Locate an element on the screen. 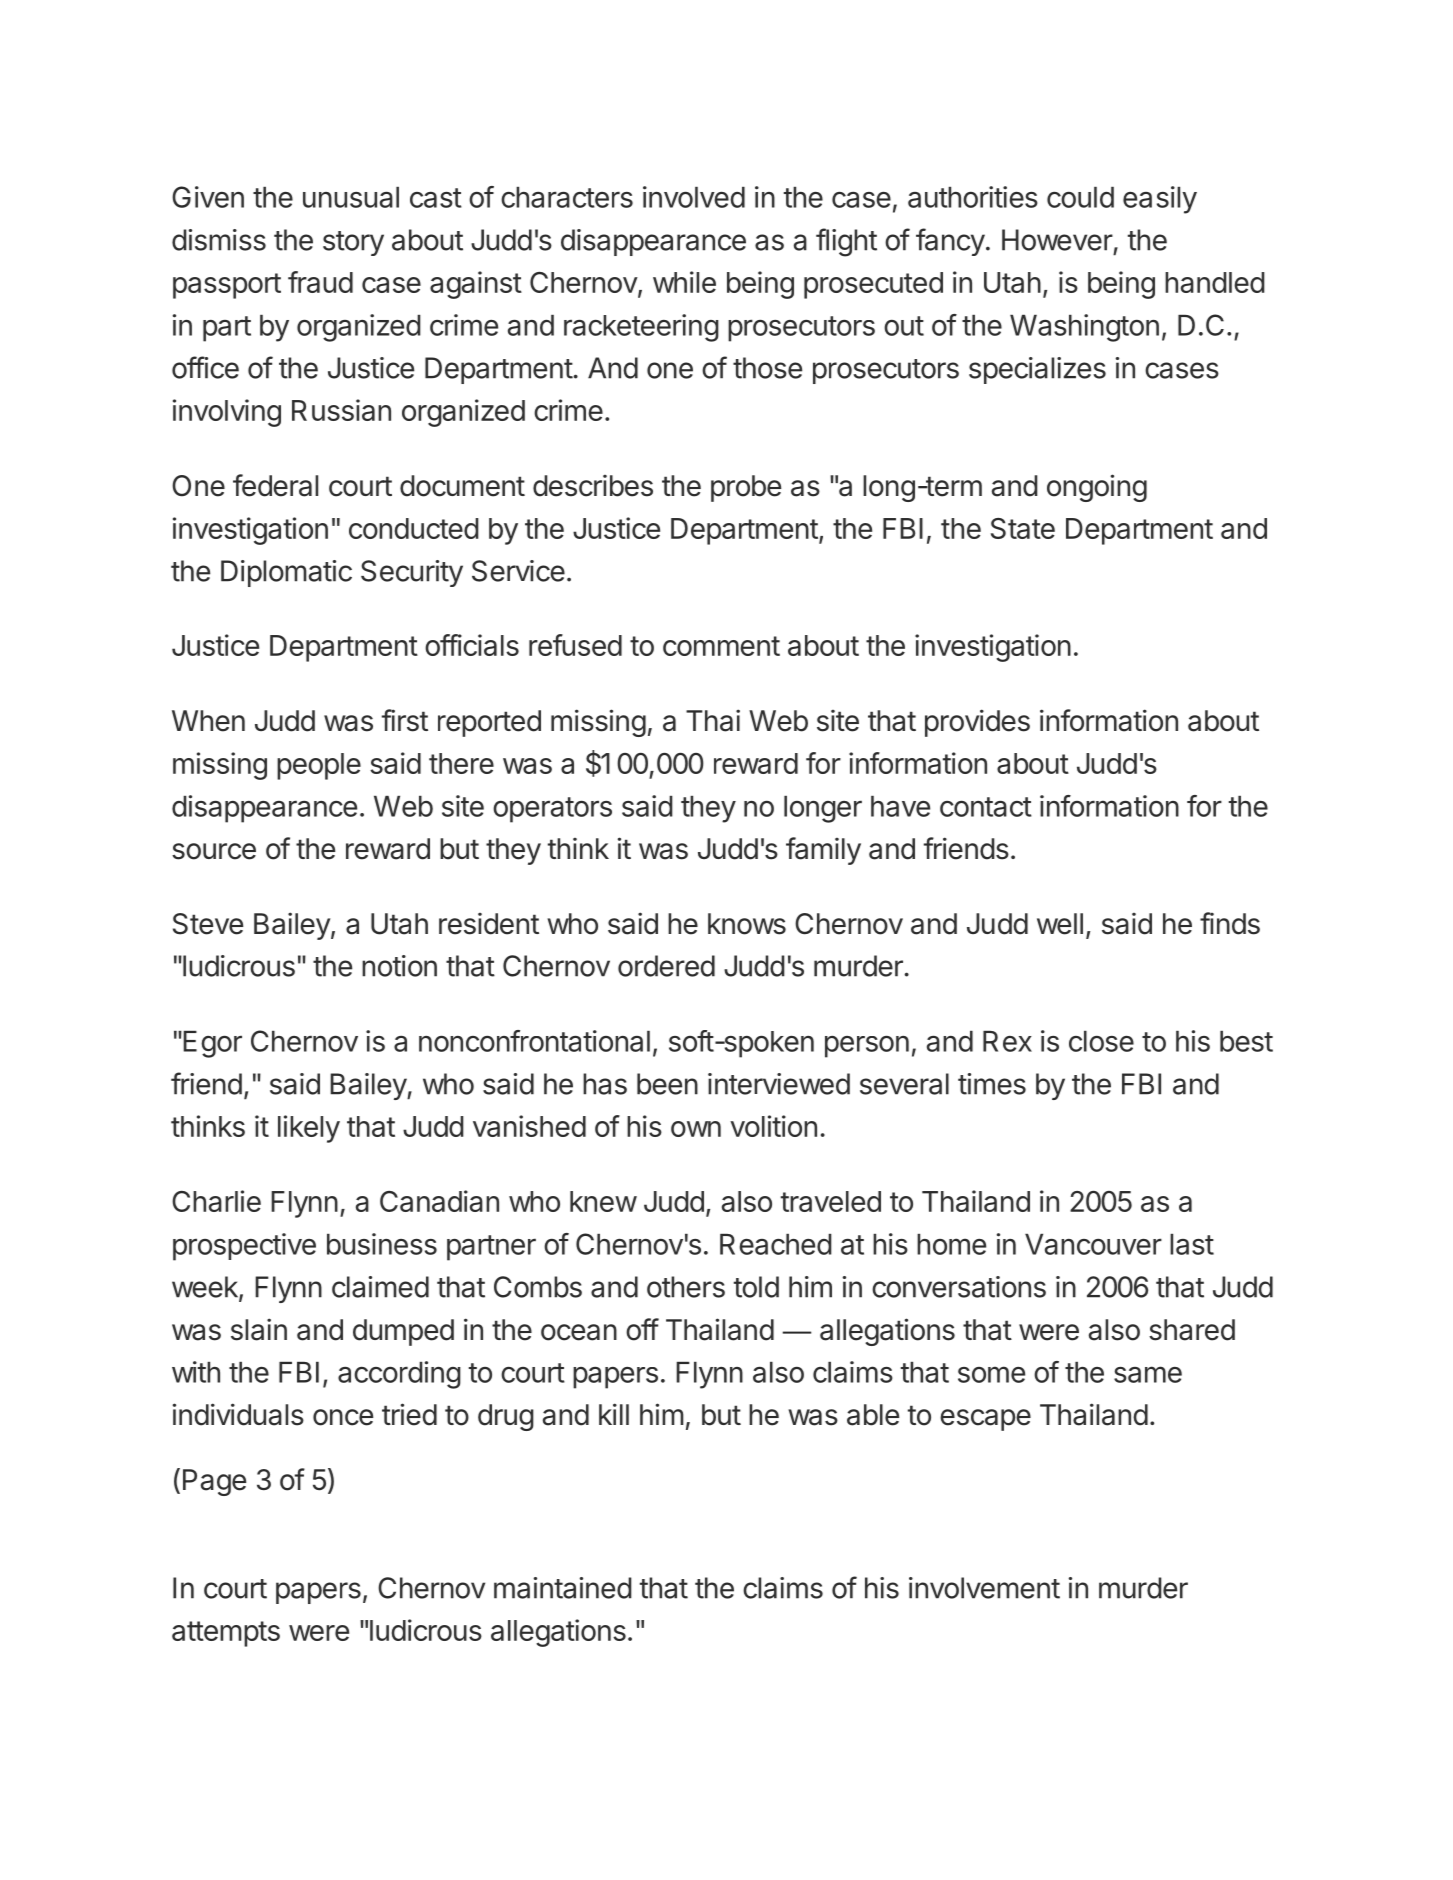 The width and height of the screenshot is (1453, 1880). However is located at coordinates (1057, 240).
